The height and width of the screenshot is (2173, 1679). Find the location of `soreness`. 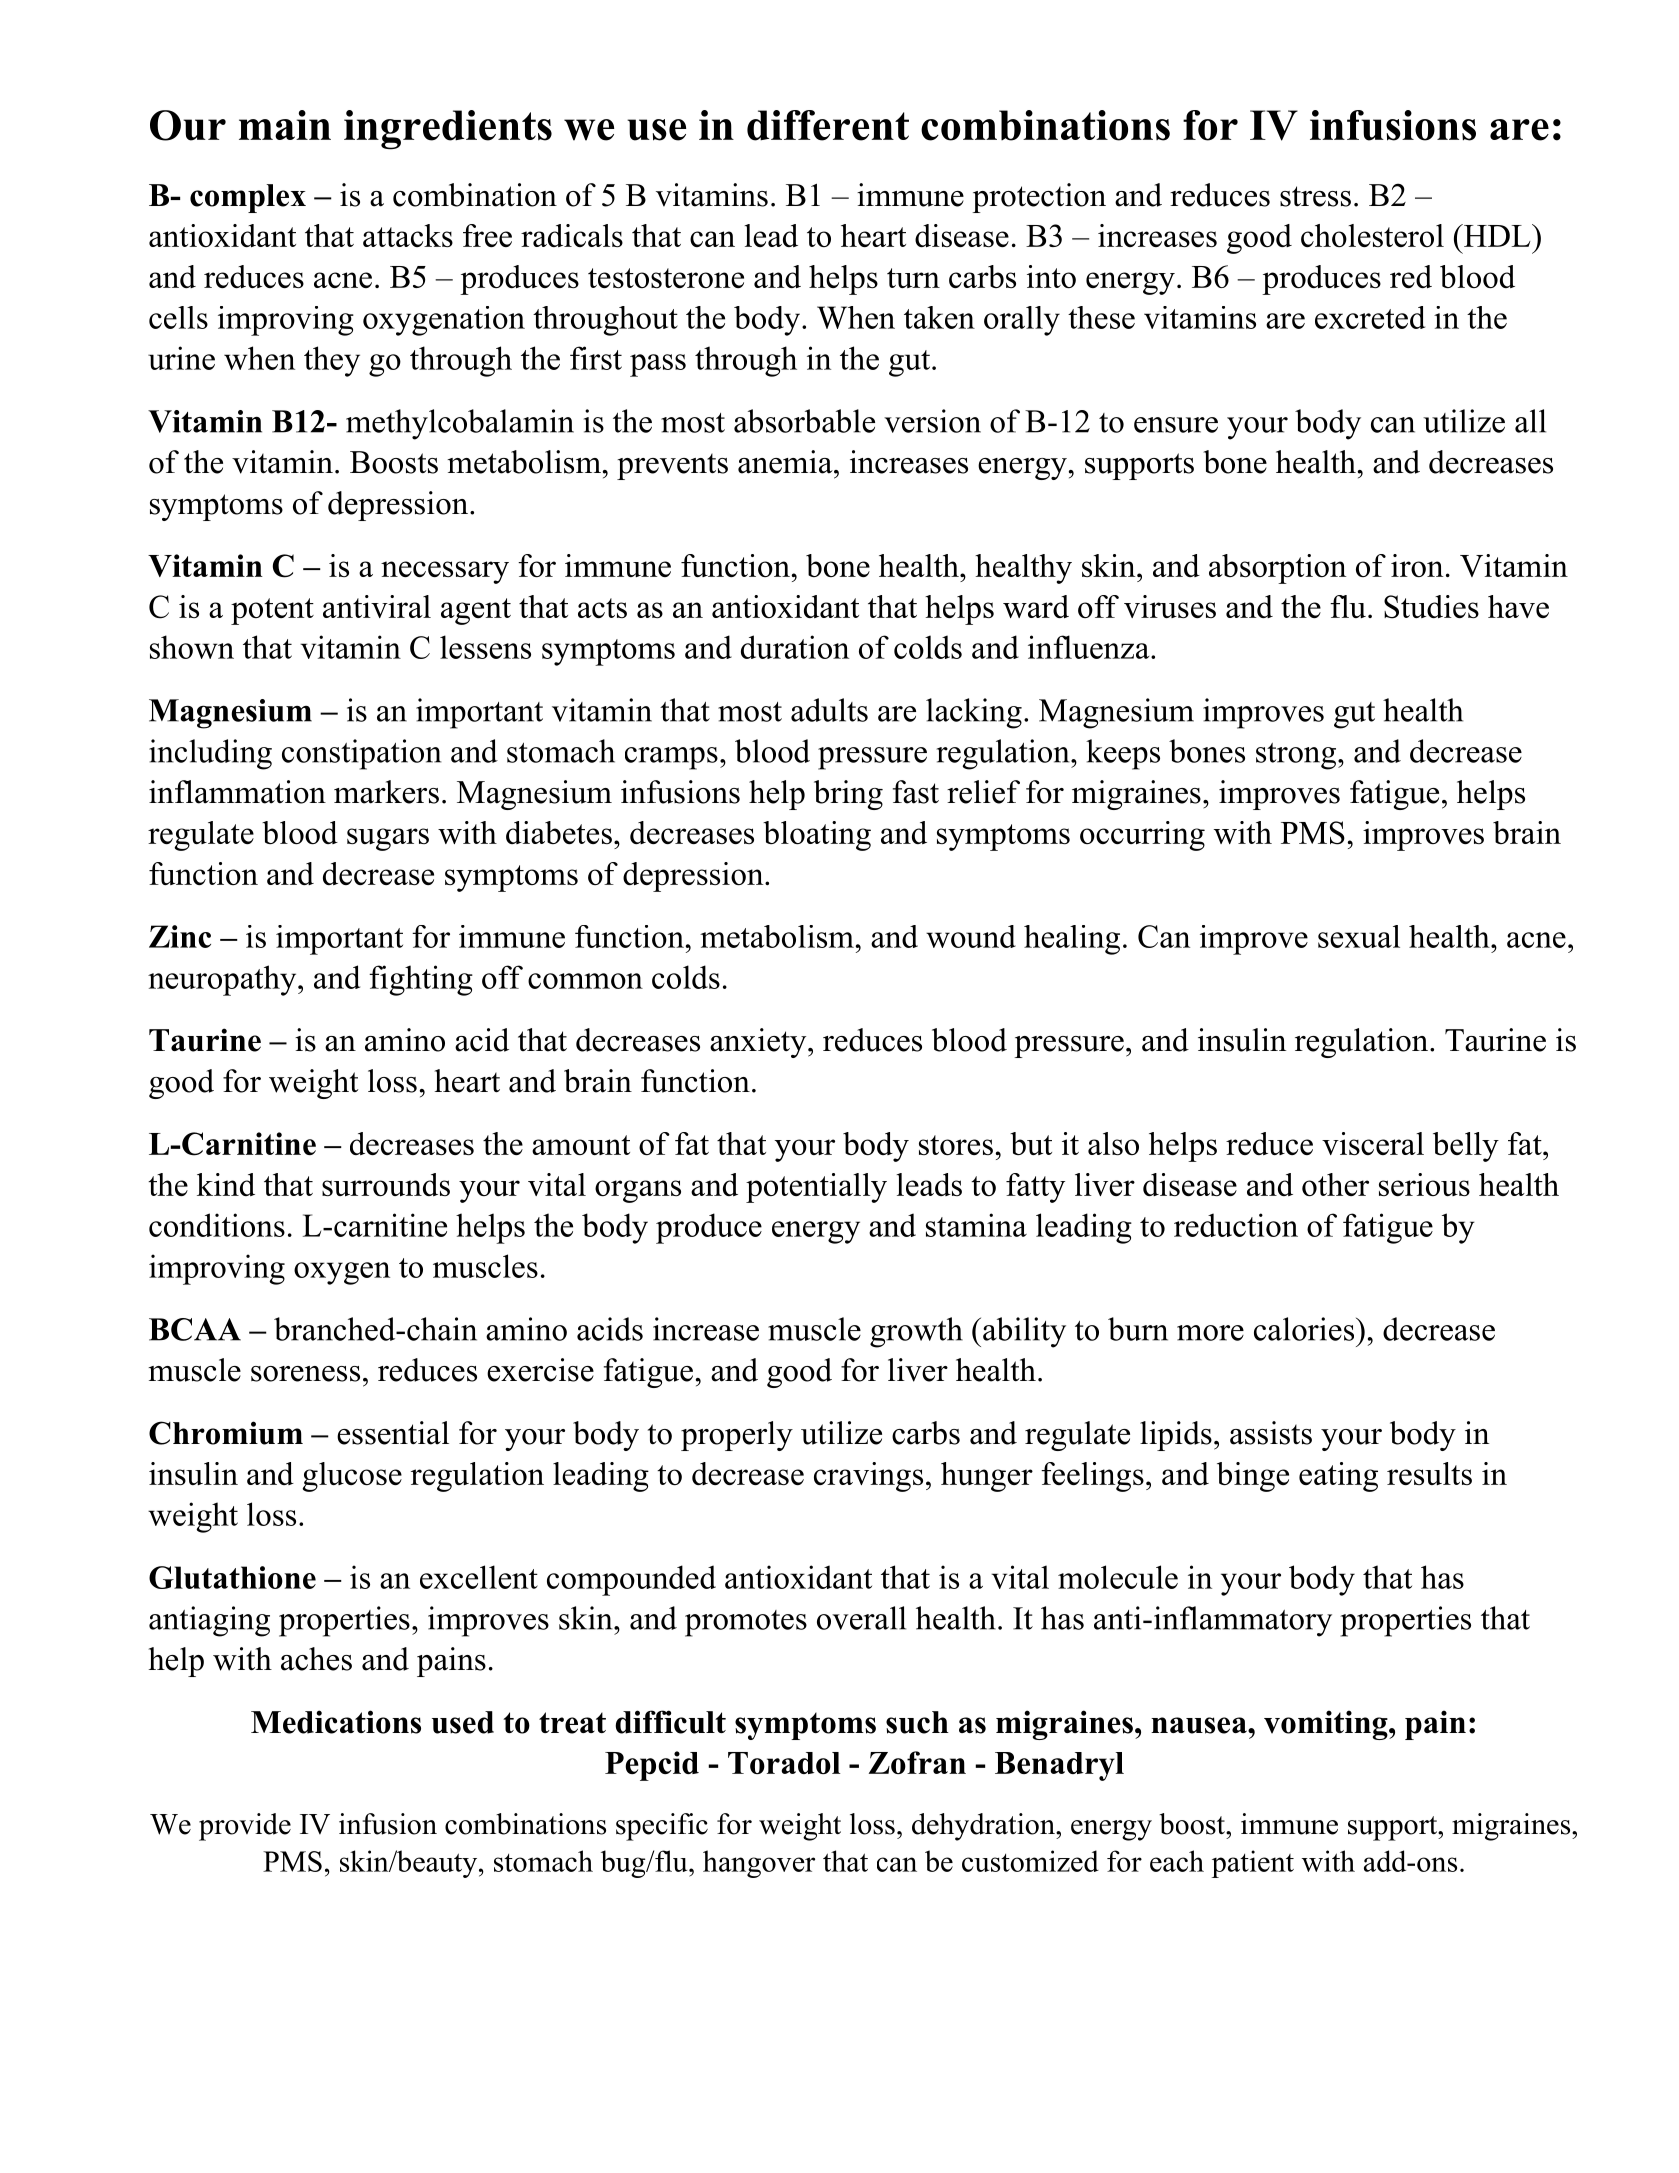

soreness is located at coordinates (305, 1374).
